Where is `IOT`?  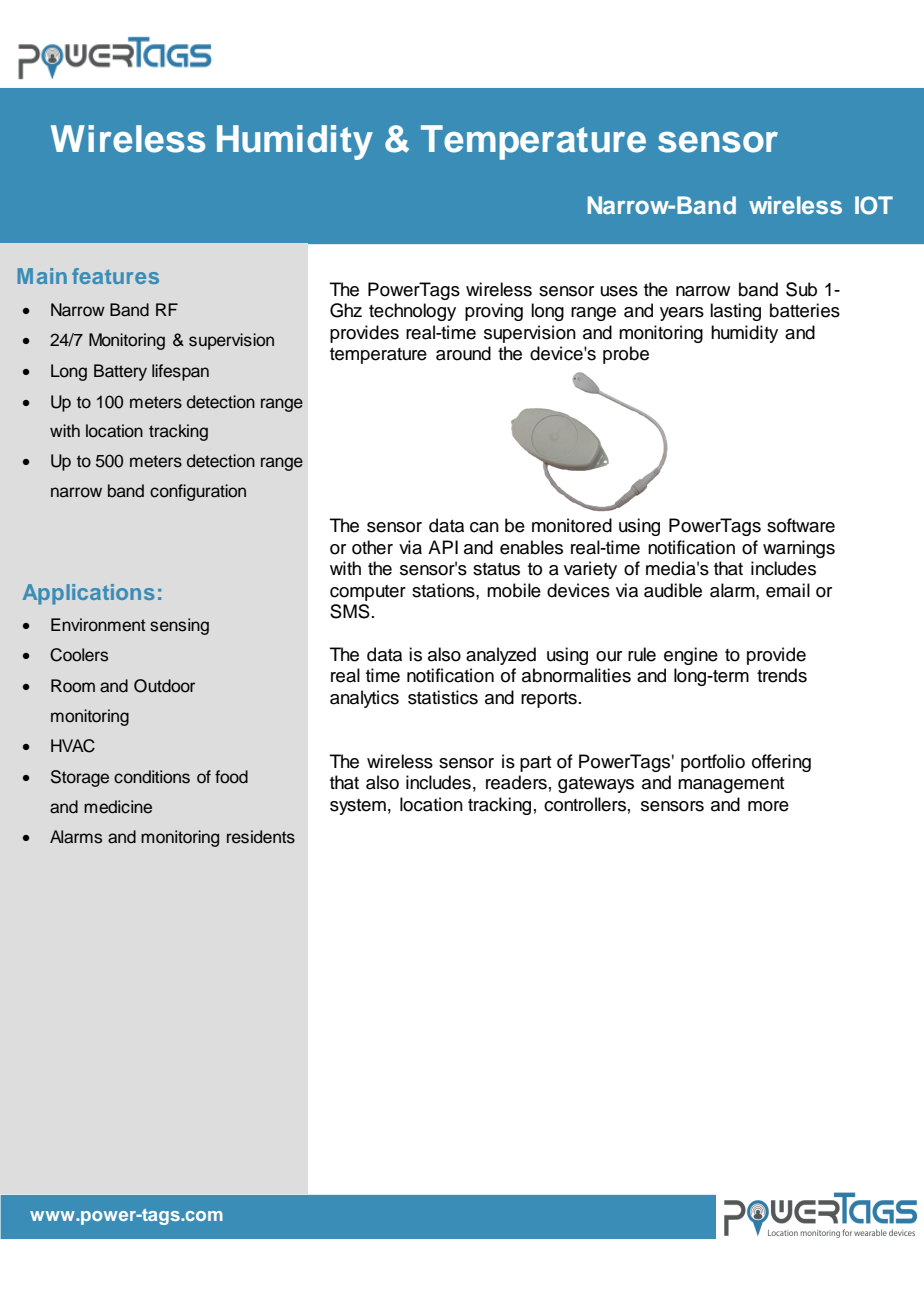 IOT is located at coordinates (874, 205).
